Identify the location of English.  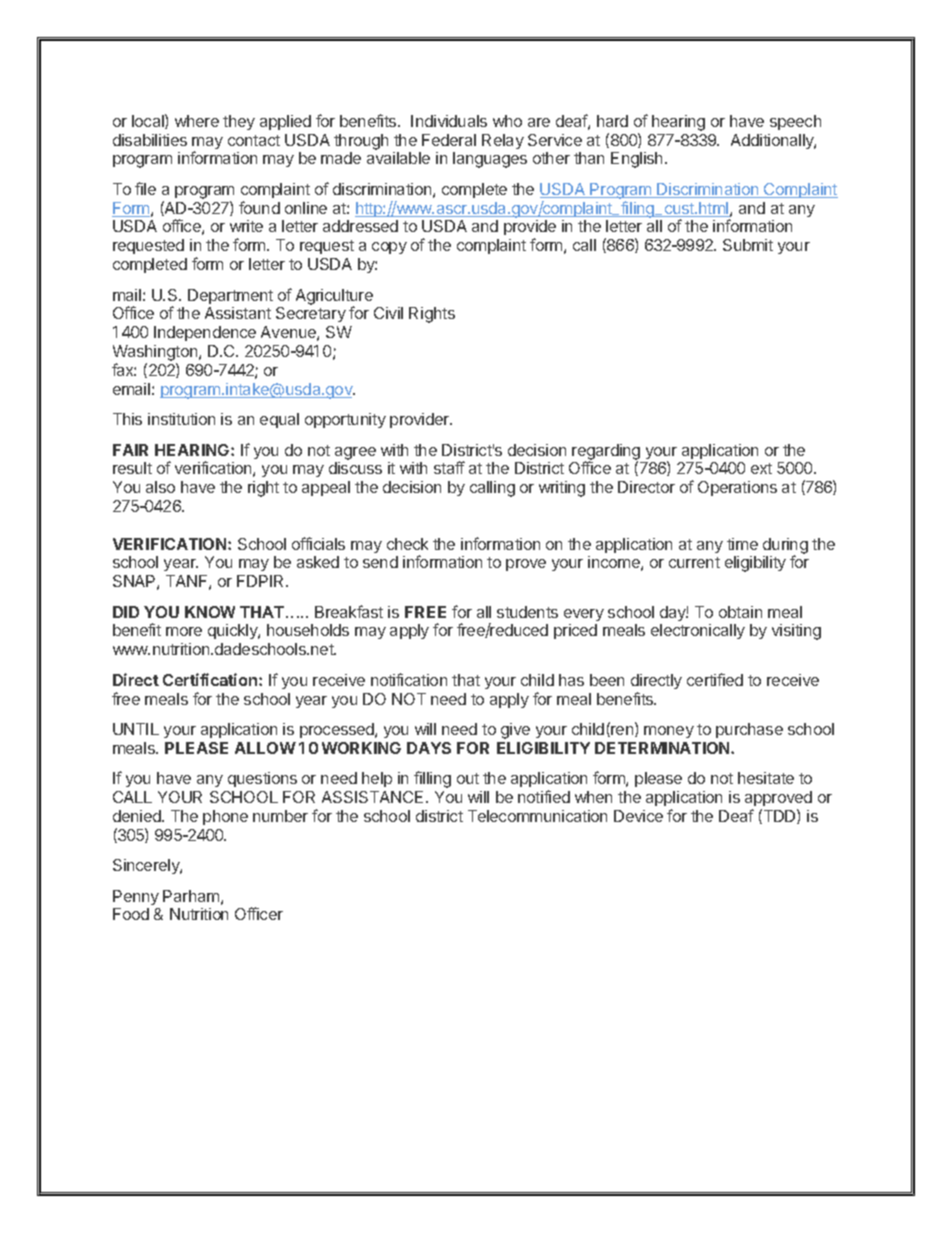
(636, 160).
